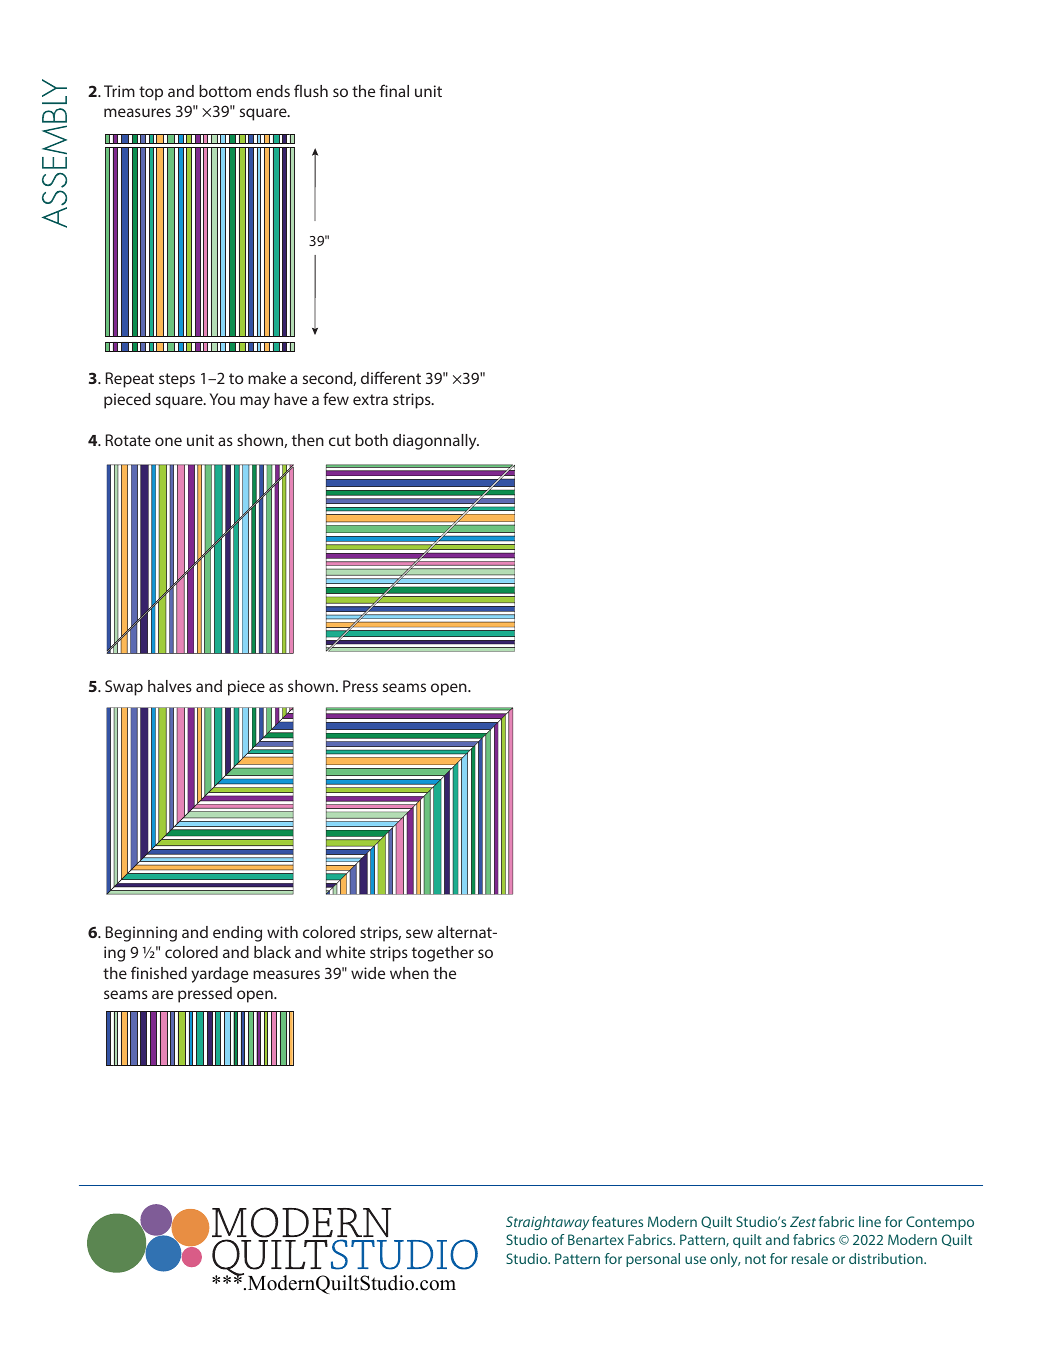 The height and width of the document is (1354, 1046). What do you see at coordinates (653, 1260) in the document?
I see `personal` at bounding box center [653, 1260].
